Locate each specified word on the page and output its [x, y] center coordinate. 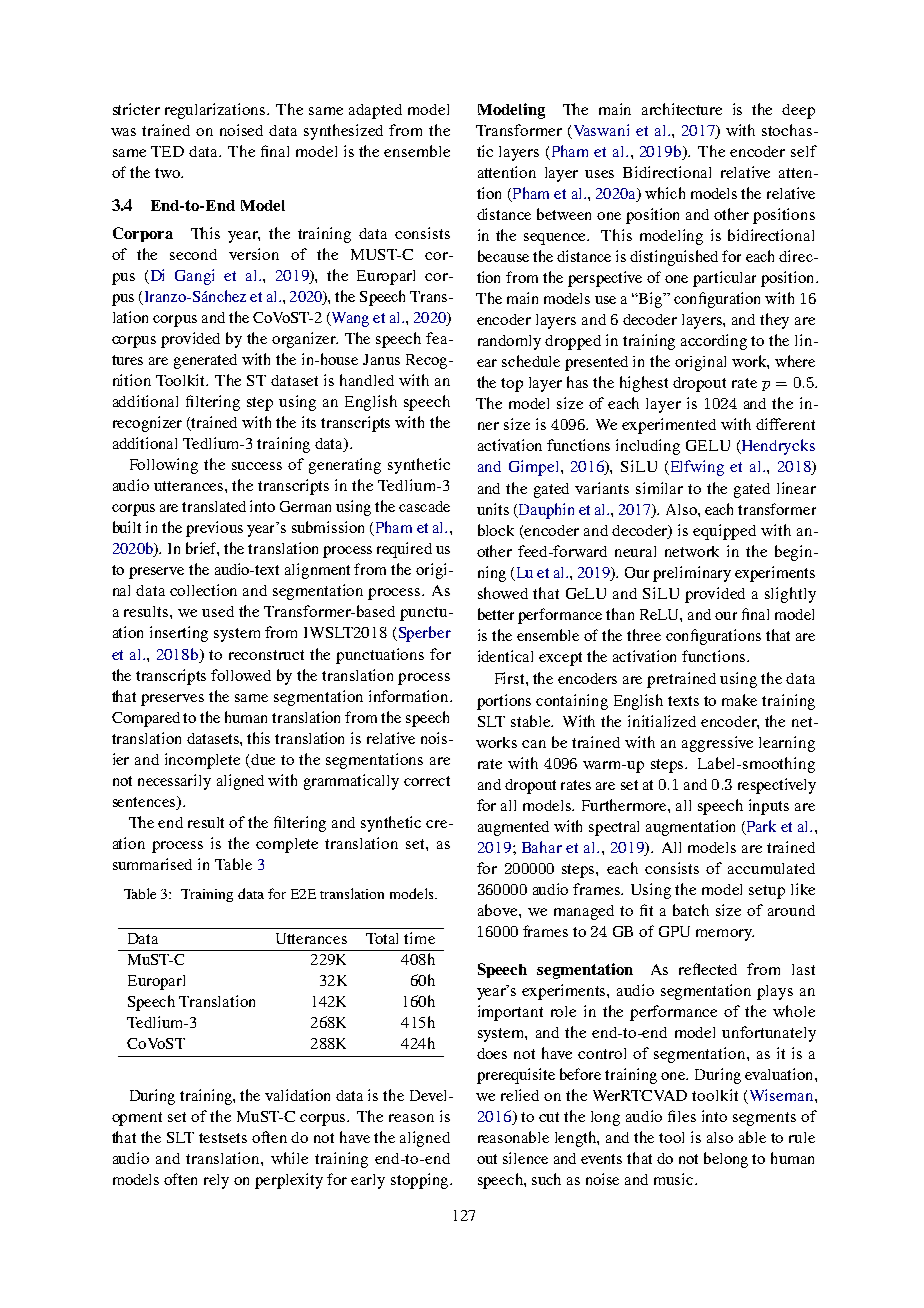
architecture [682, 109]
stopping [421, 1181]
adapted [375, 111]
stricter [136, 109]
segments [764, 1119]
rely [216, 1181]
